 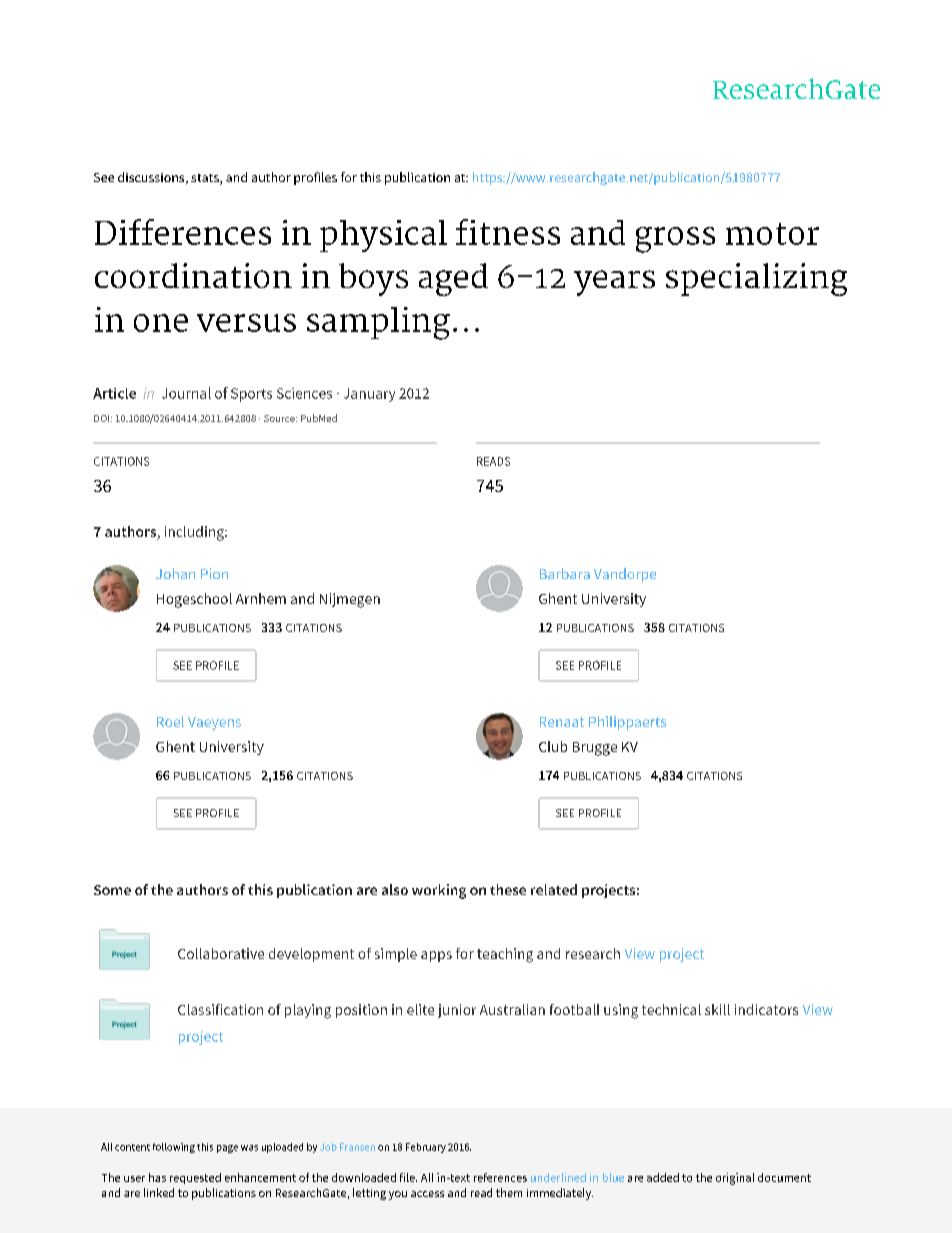 What do you see at coordinates (675, 240) in the screenshot?
I see `gross` at bounding box center [675, 240].
